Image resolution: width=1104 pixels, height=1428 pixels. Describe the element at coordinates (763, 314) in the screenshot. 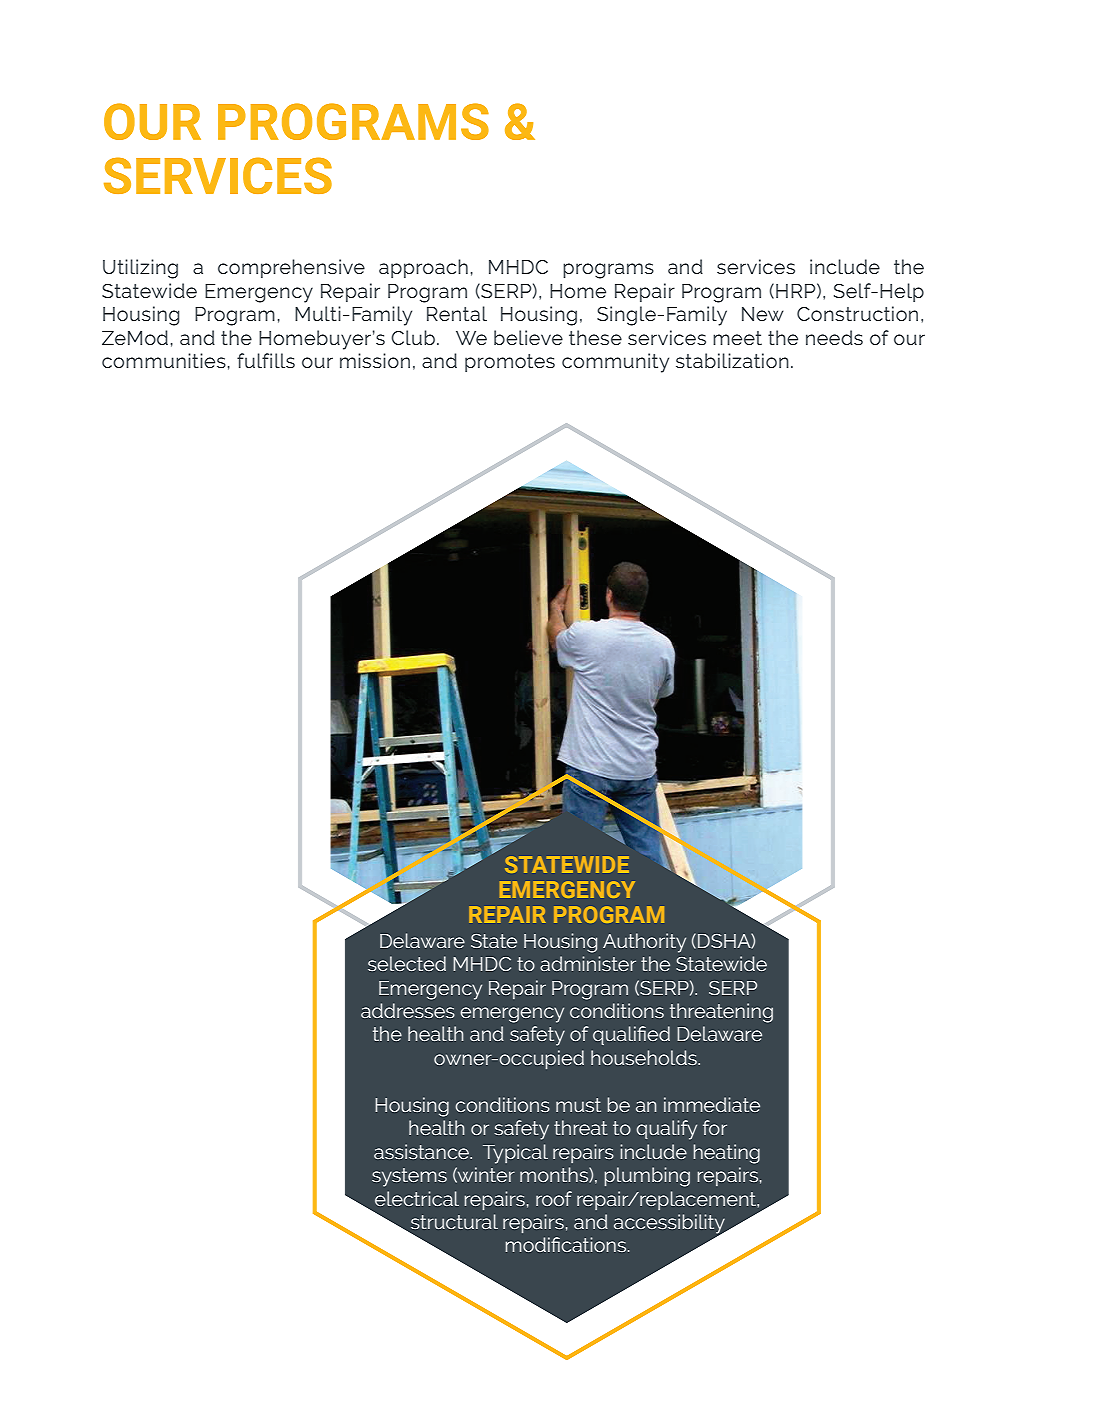

I see `New` at that location.
